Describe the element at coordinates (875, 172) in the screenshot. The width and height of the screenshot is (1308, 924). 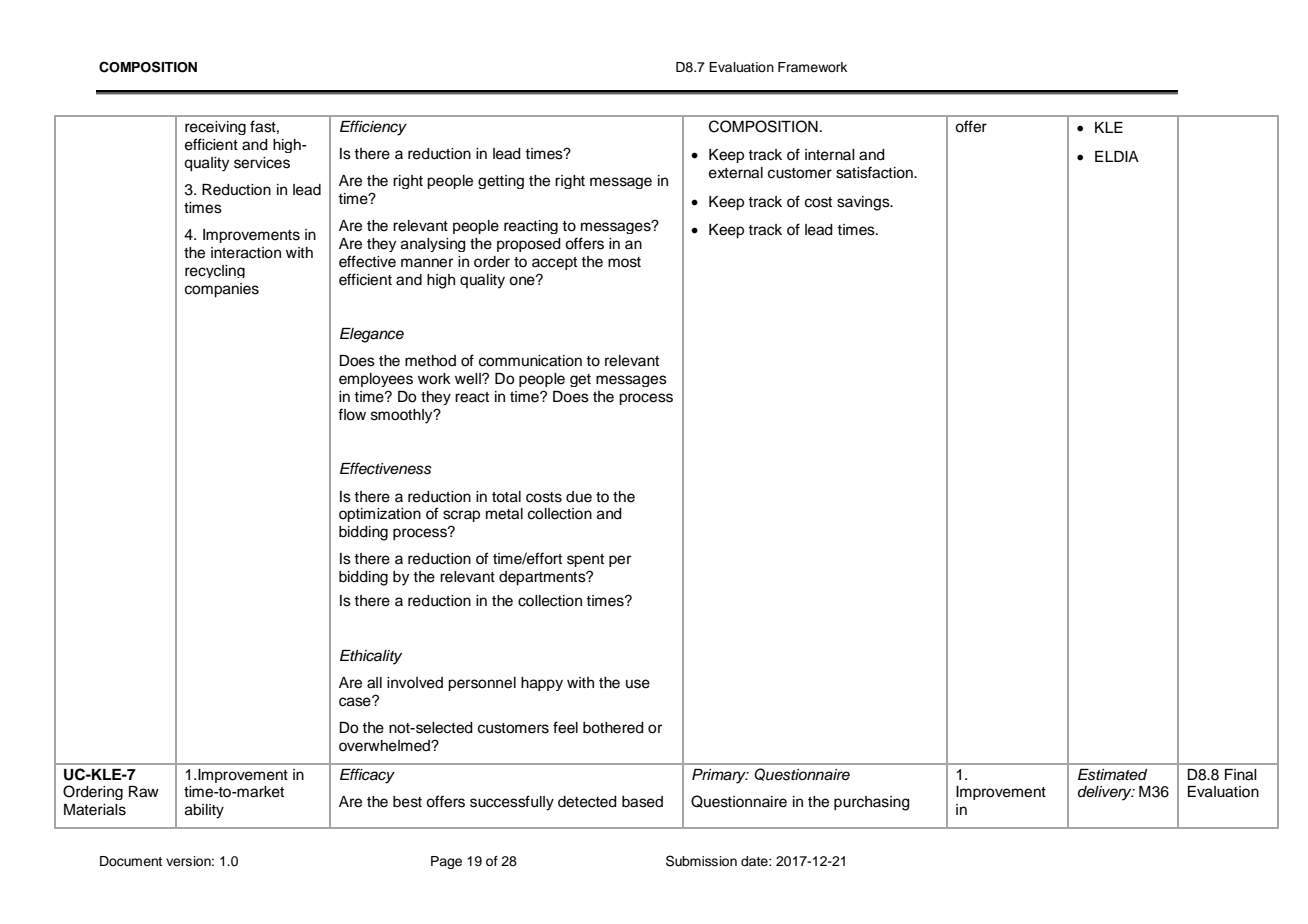
I see `satisfaction` at that location.
